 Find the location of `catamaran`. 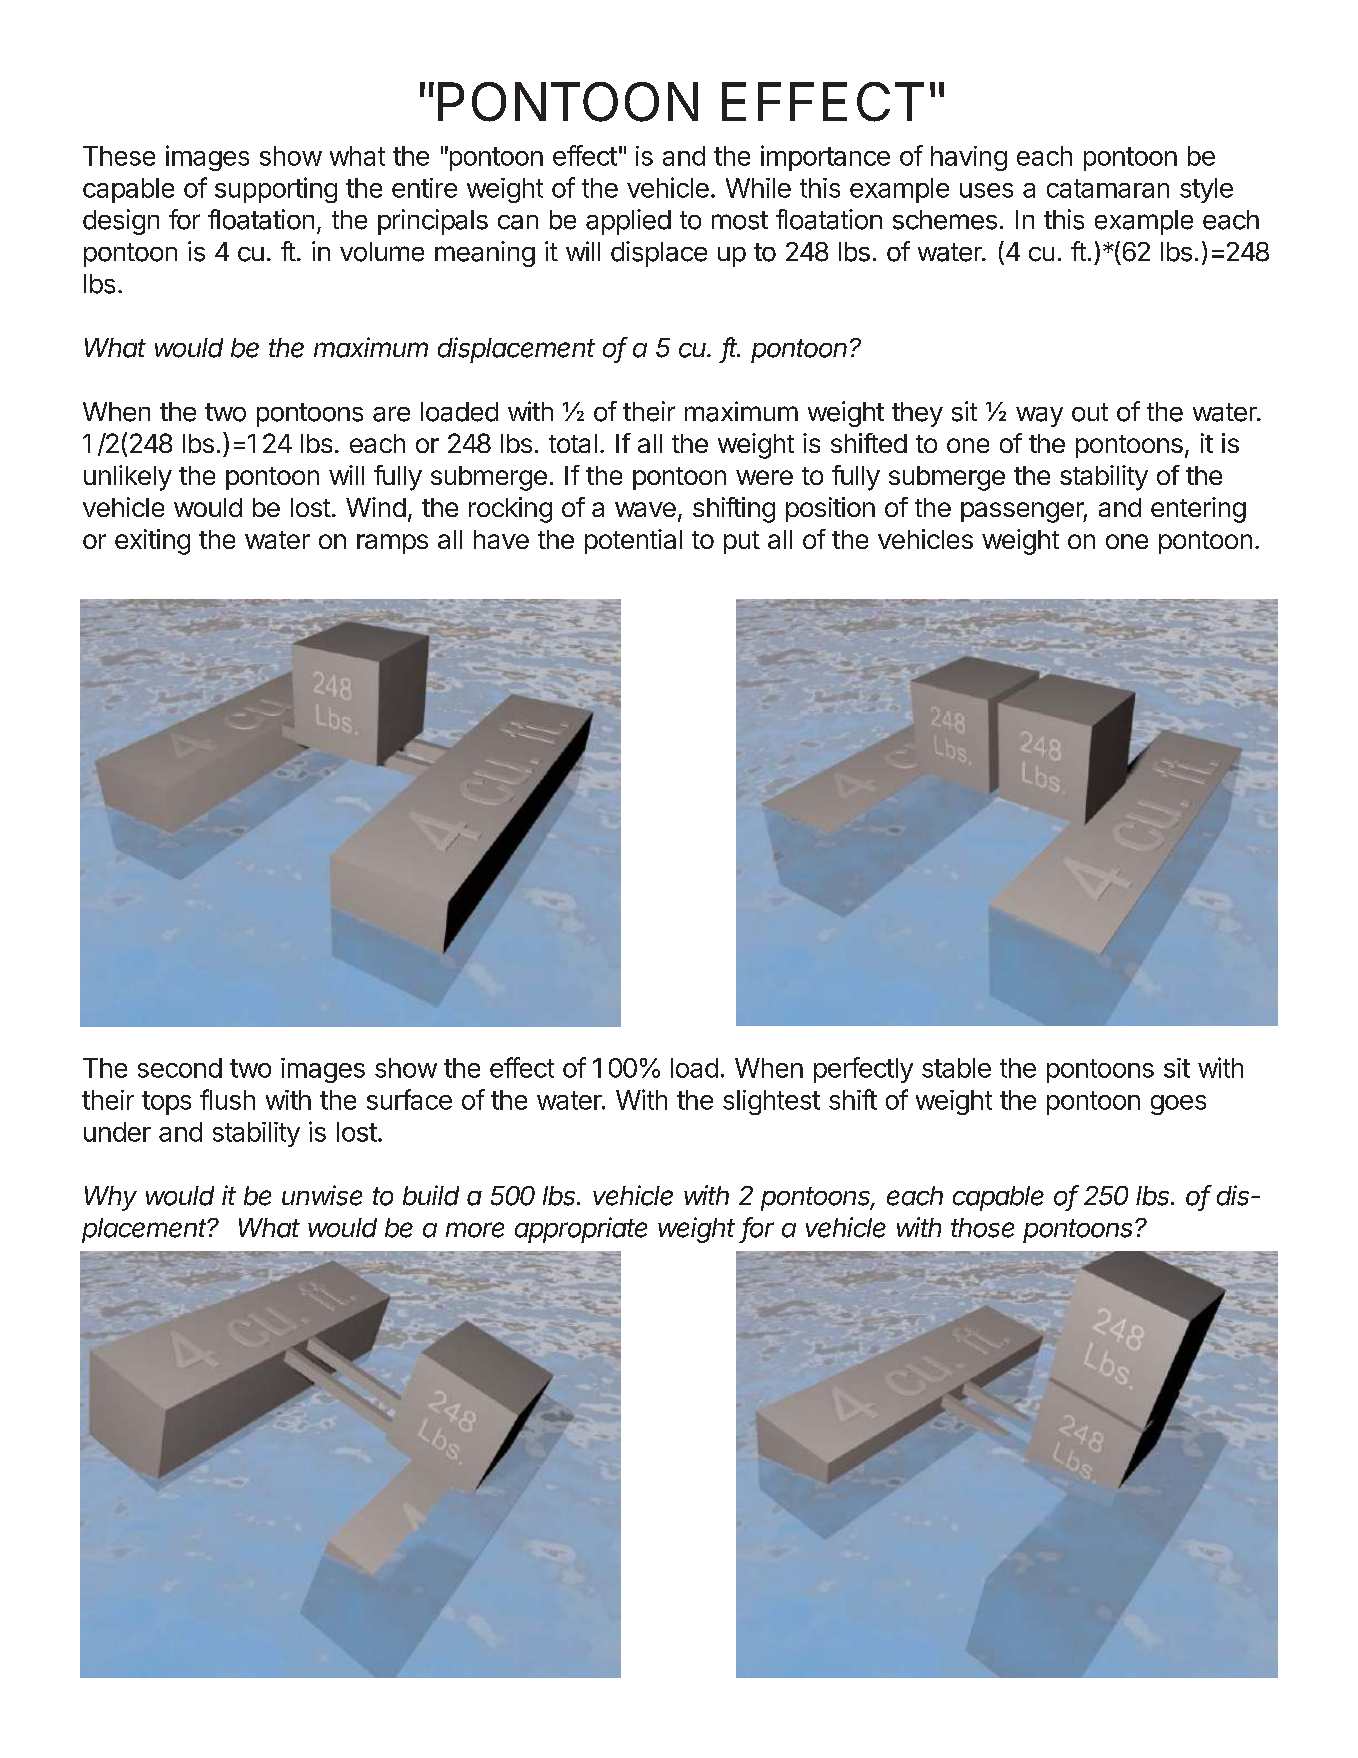

catamaran is located at coordinates (1108, 188).
